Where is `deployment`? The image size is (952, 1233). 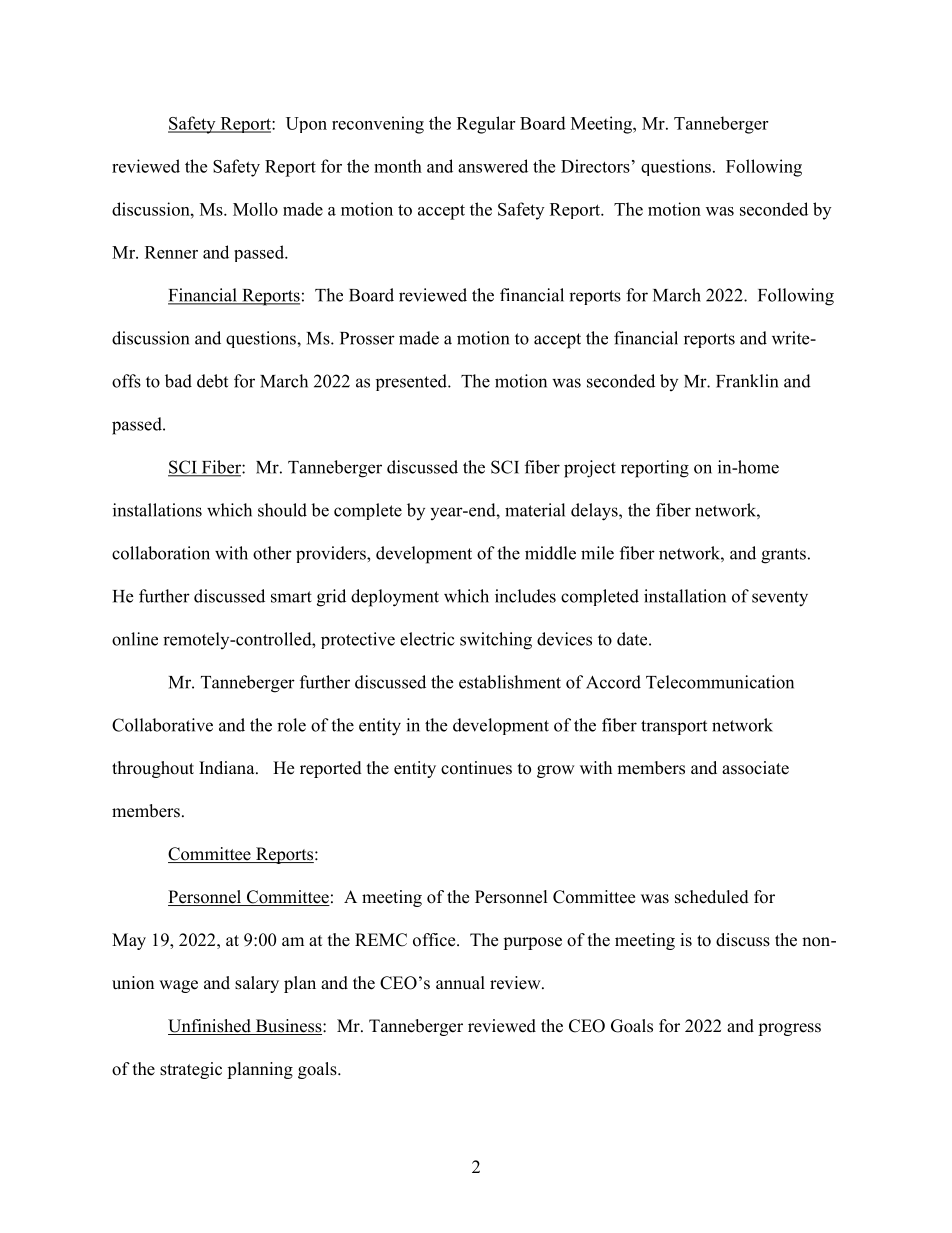
deployment is located at coordinates (395, 598).
